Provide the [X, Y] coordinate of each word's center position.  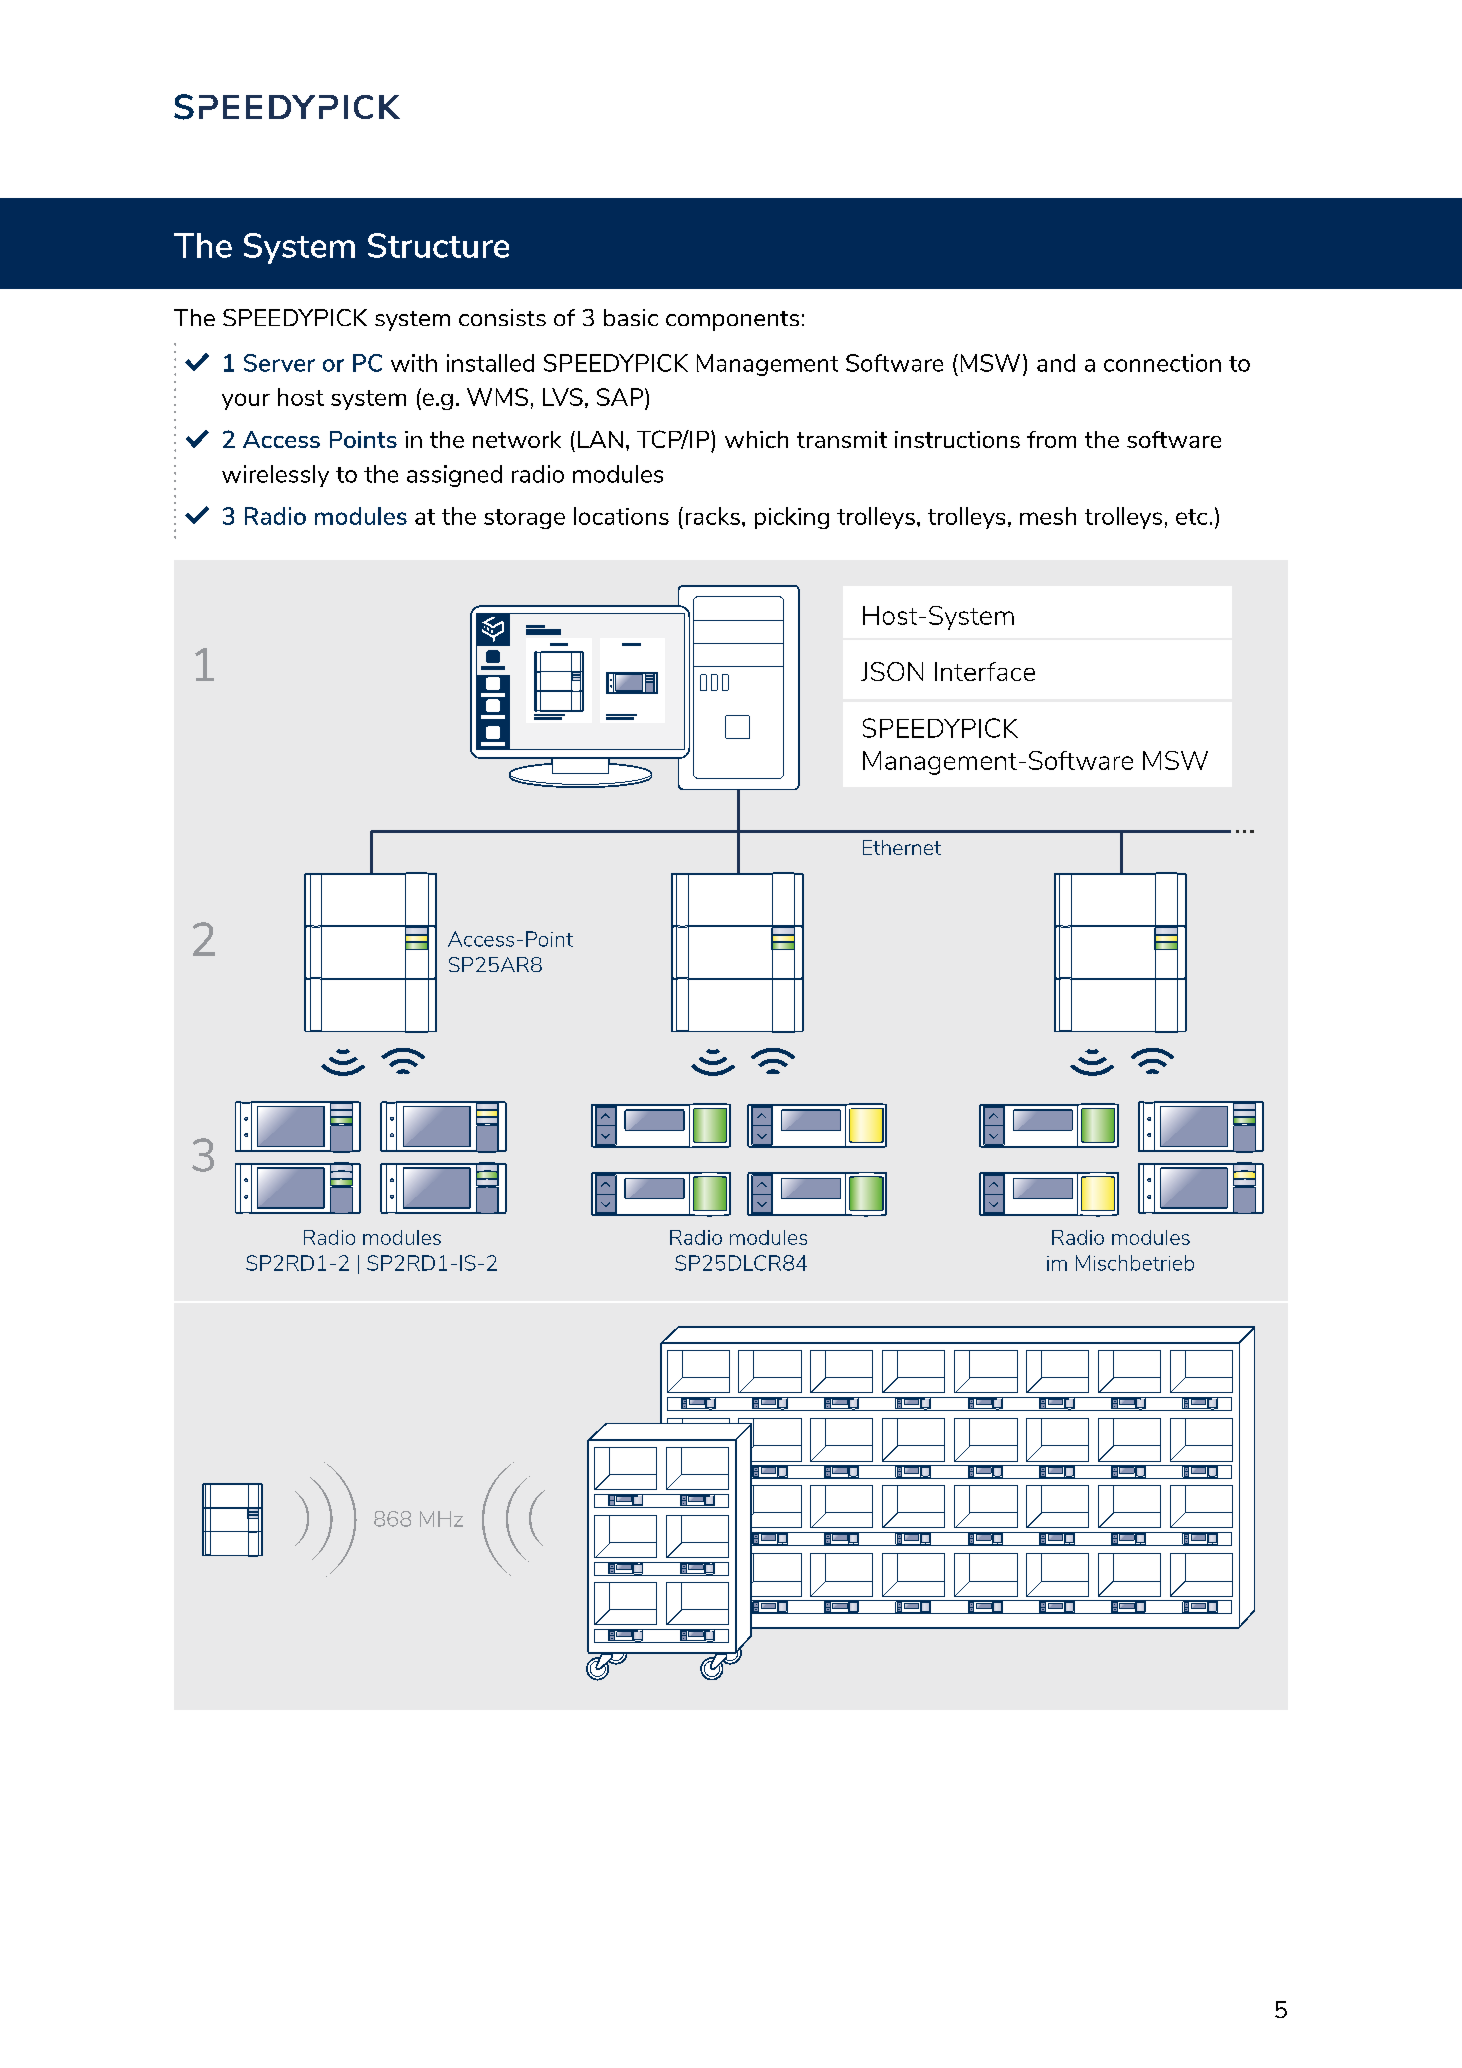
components [732, 321]
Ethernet [902, 847]
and [1056, 363]
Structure [438, 245]
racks [713, 516]
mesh [1048, 516]
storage [524, 519]
